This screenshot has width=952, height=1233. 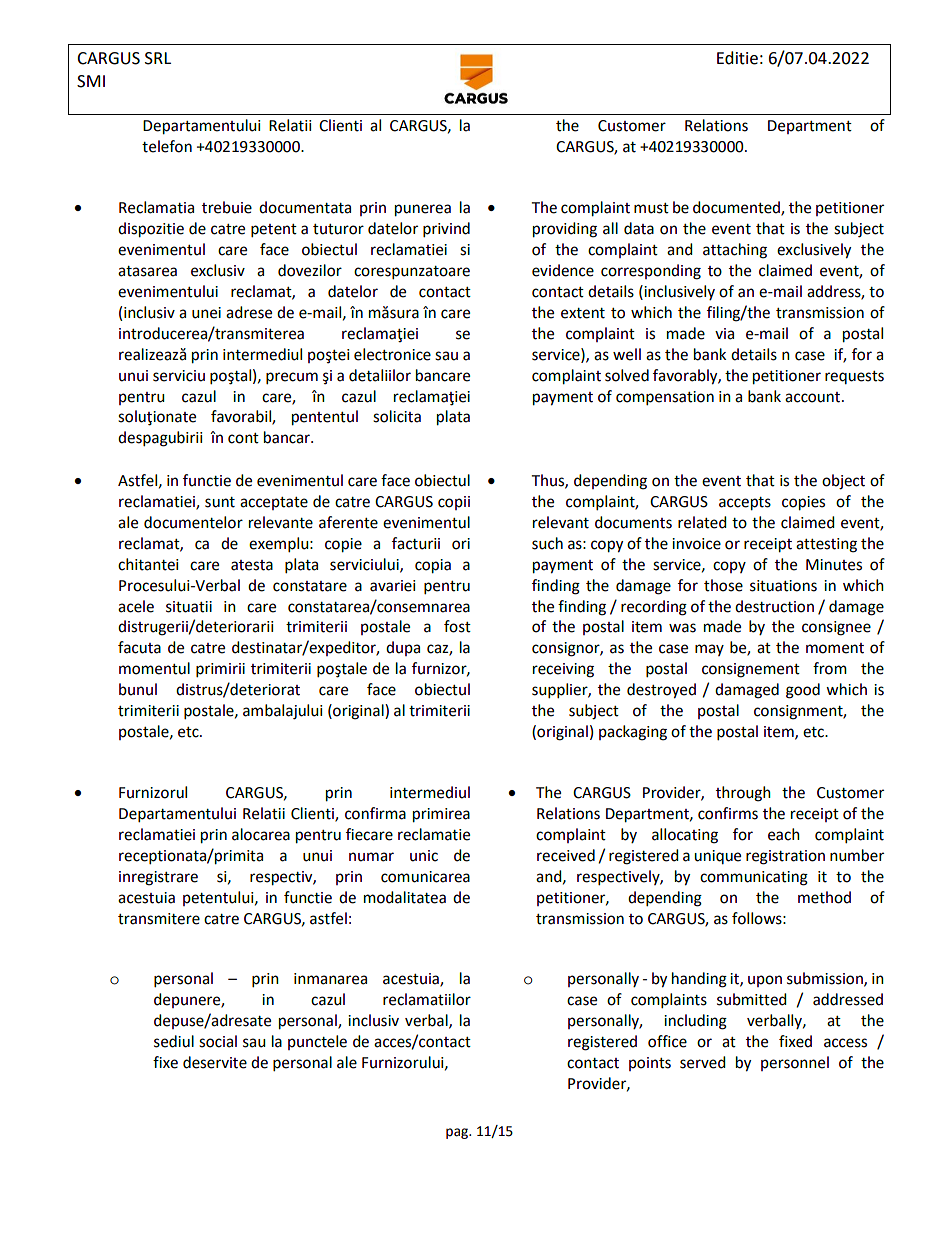 I want to click on SRL, so click(x=158, y=58).
